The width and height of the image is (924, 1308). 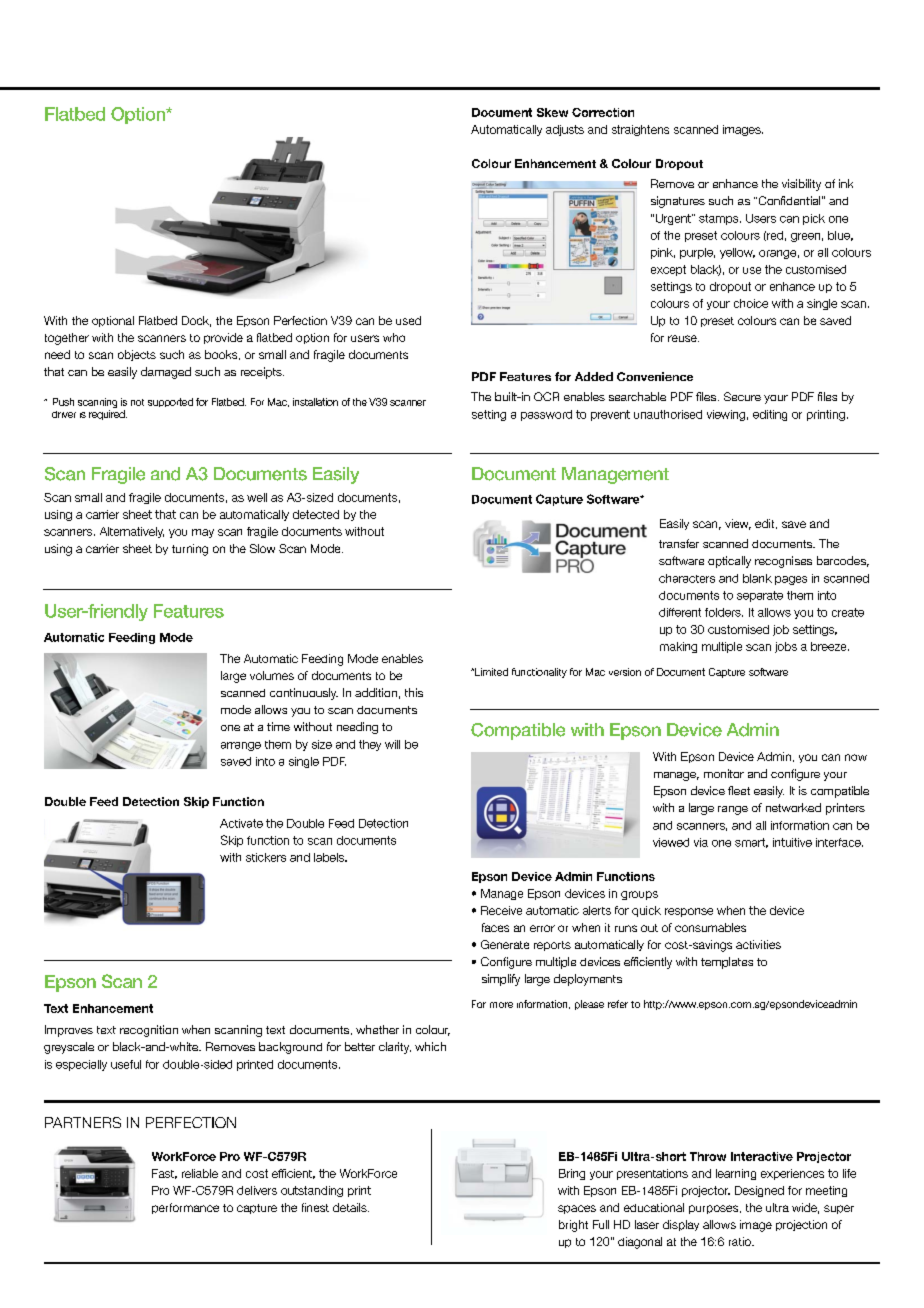 What do you see at coordinates (727, 963) in the image?
I see `templates` at bounding box center [727, 963].
